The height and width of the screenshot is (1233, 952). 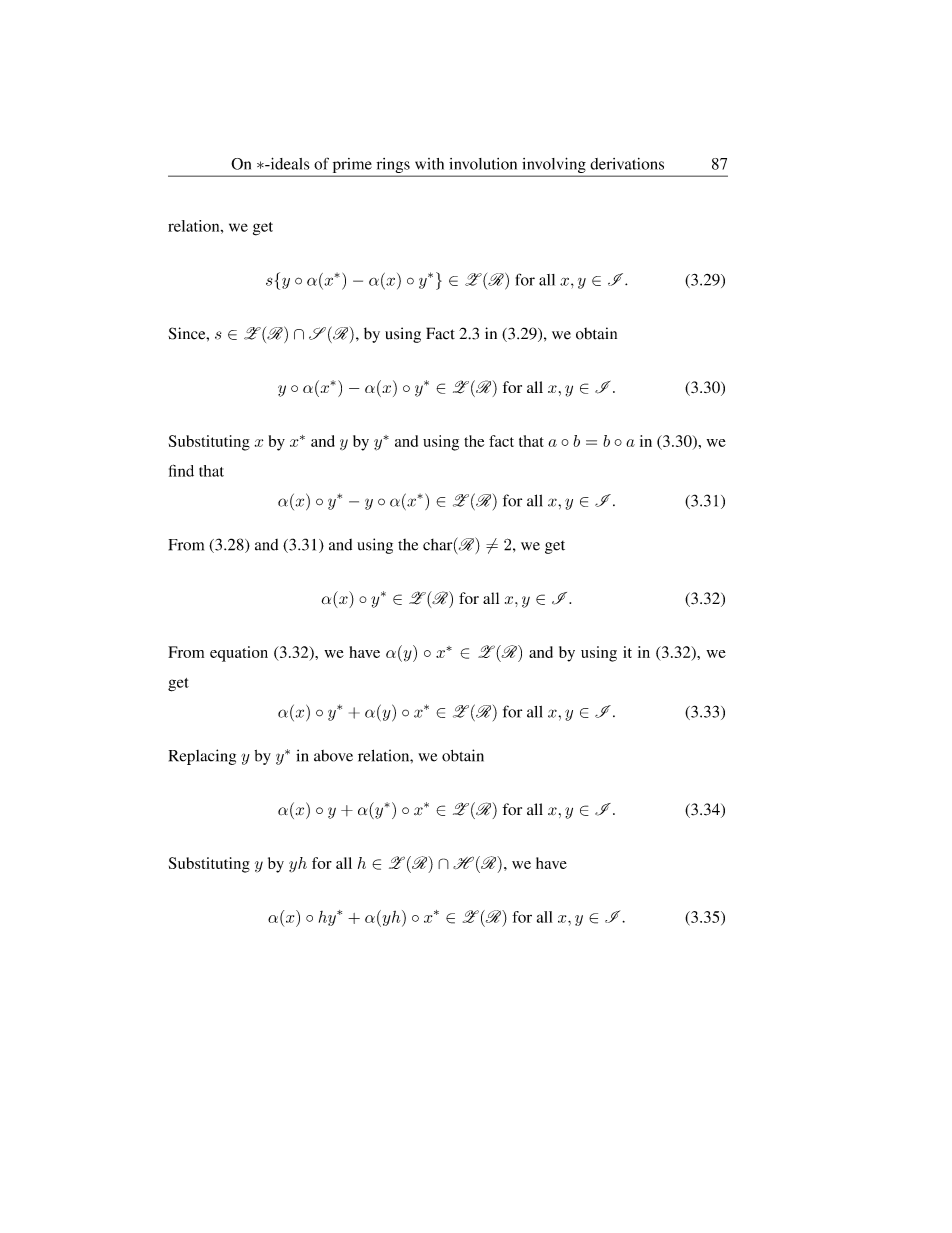 I want to click on involving, so click(x=554, y=166).
